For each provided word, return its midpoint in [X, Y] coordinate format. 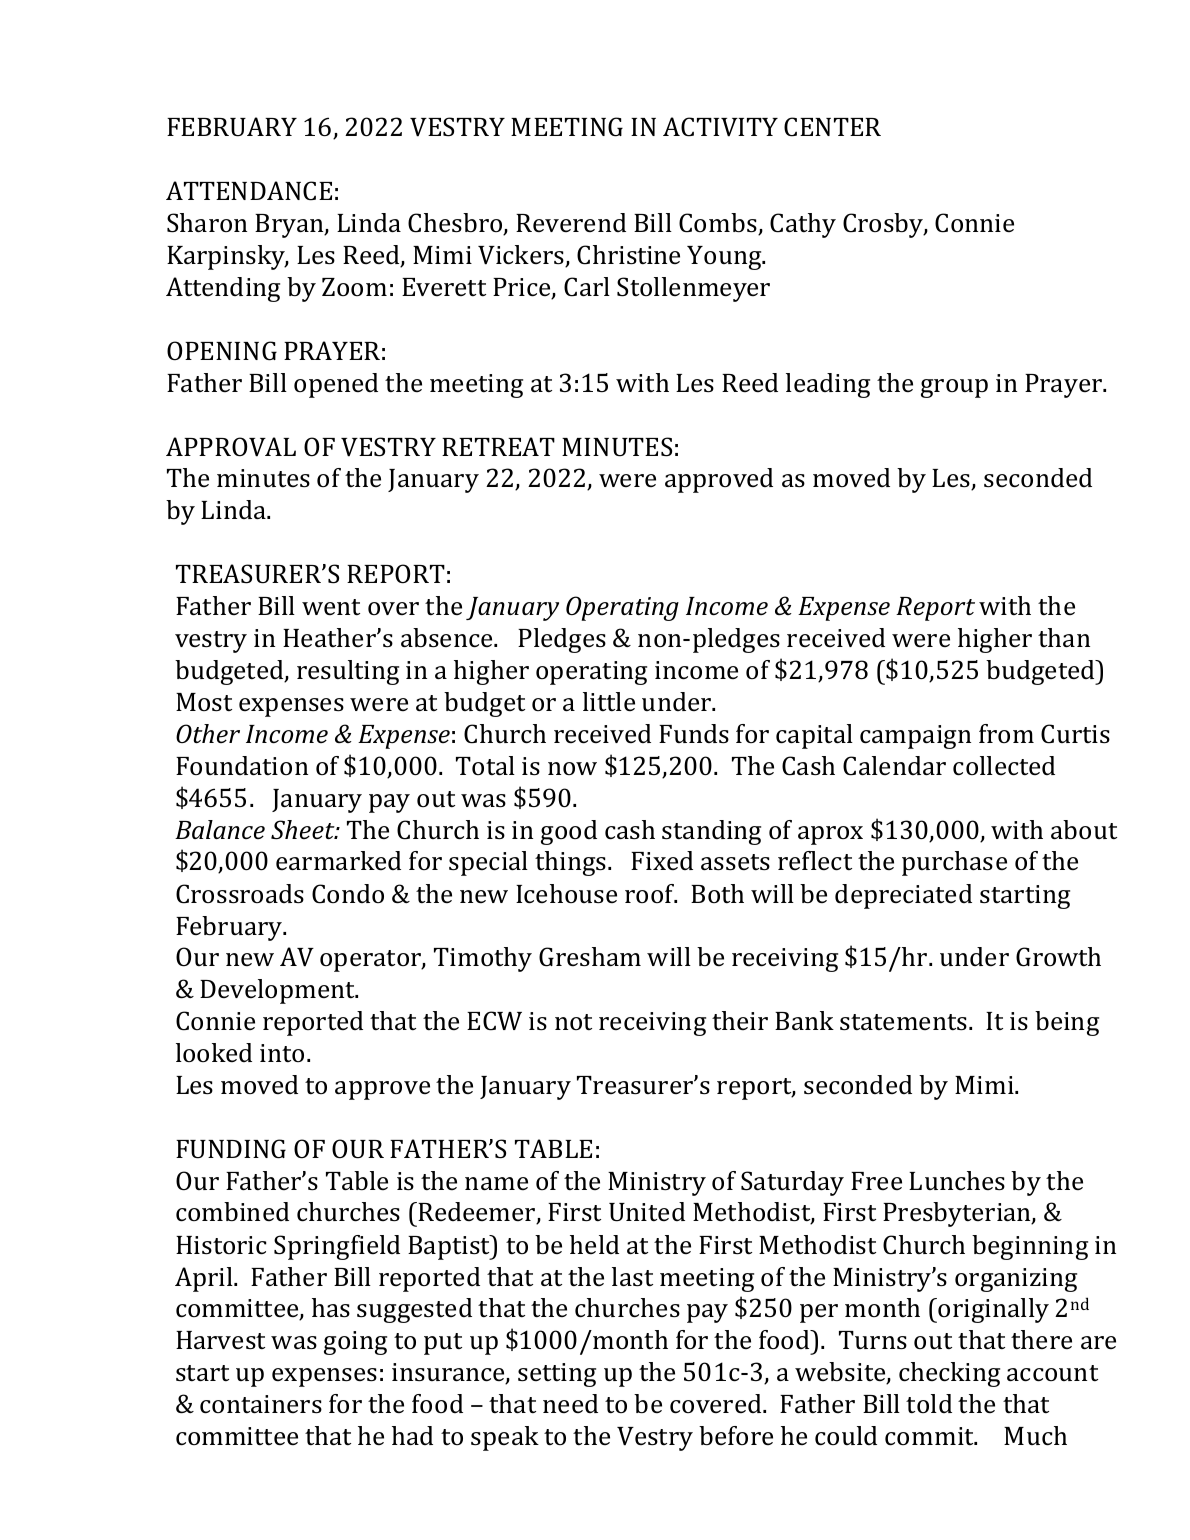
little [609, 701]
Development [279, 991]
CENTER [832, 127]
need [570, 1403]
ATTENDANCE [249, 191]
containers [261, 1404]
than [1064, 638]
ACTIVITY [720, 127]
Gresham [590, 957]
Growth [1058, 957]
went [331, 607]
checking [949, 1374]
